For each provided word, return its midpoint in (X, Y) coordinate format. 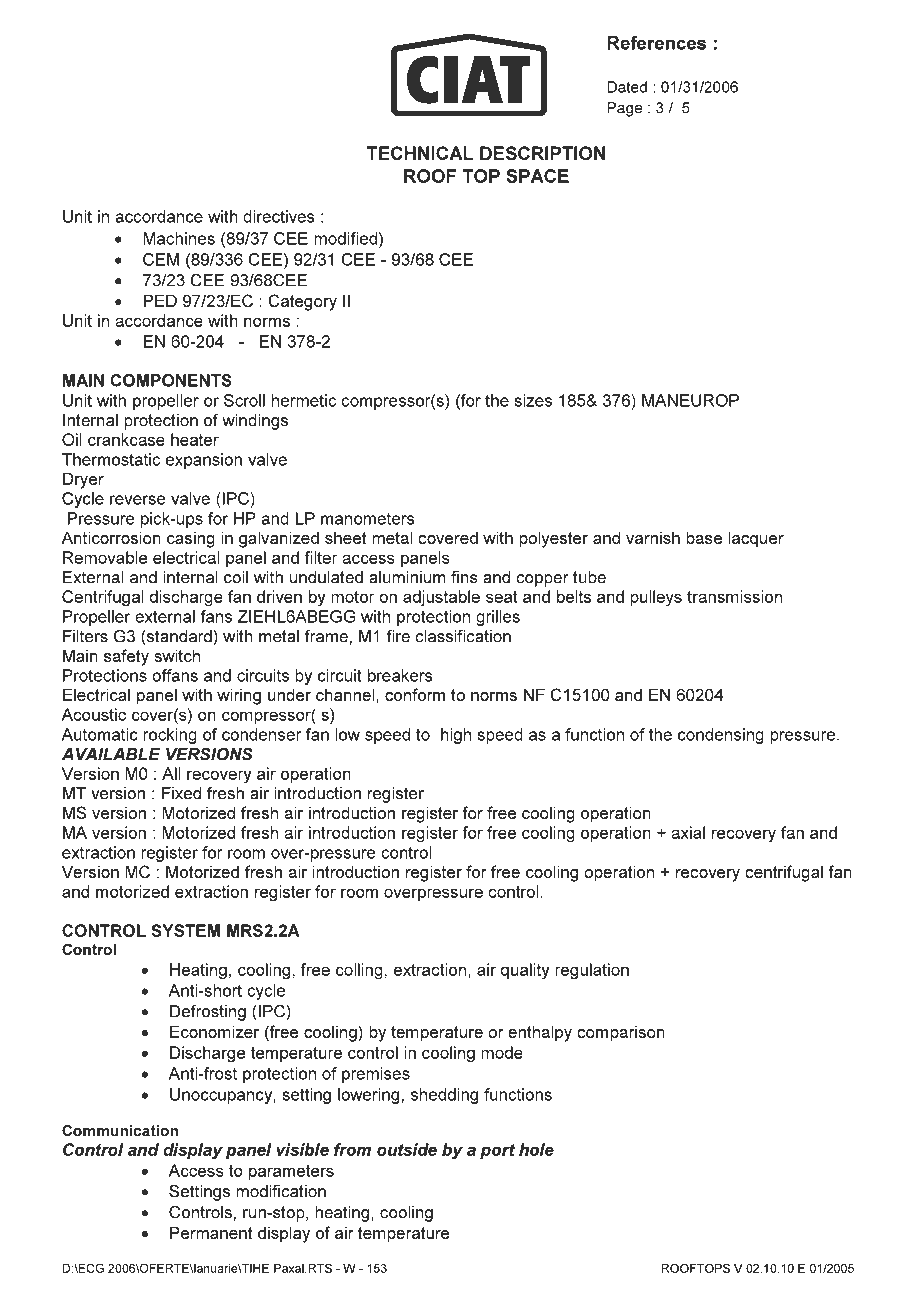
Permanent (211, 1232)
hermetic (304, 400)
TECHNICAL (420, 153)
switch (177, 655)
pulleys (656, 598)
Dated (627, 87)
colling (359, 971)
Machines (179, 238)
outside (407, 1149)
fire (398, 636)
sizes (533, 400)
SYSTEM (185, 930)
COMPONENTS (171, 380)
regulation (592, 971)
